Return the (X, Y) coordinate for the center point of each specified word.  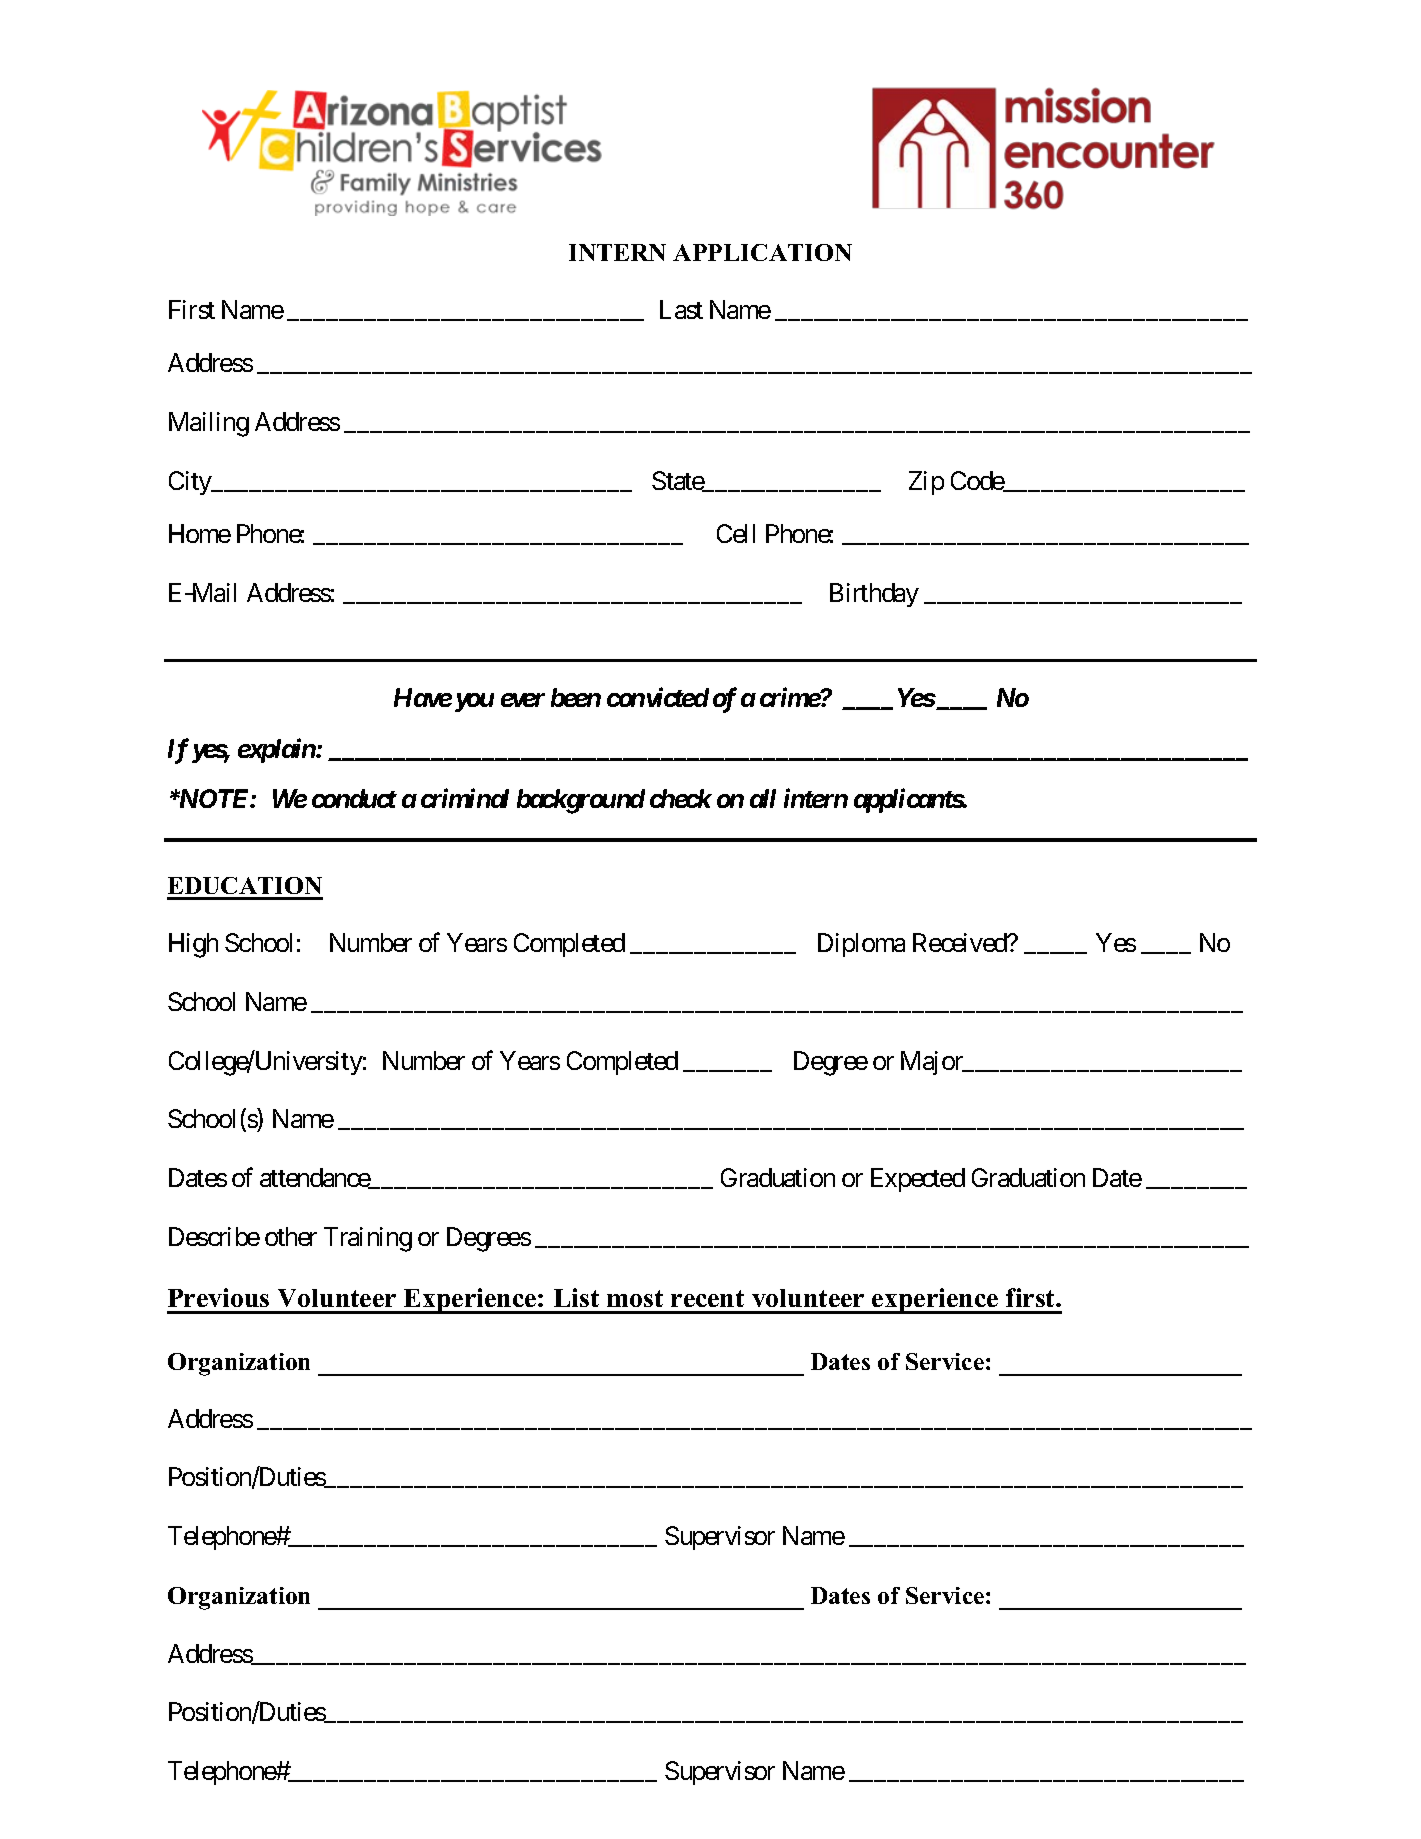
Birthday (874, 595)
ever (523, 700)
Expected (918, 1180)
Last (681, 309)
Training (368, 1239)
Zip (926, 483)
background (581, 801)
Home (200, 533)
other (291, 1236)
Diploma (861, 945)
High (193, 945)
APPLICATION (762, 252)
